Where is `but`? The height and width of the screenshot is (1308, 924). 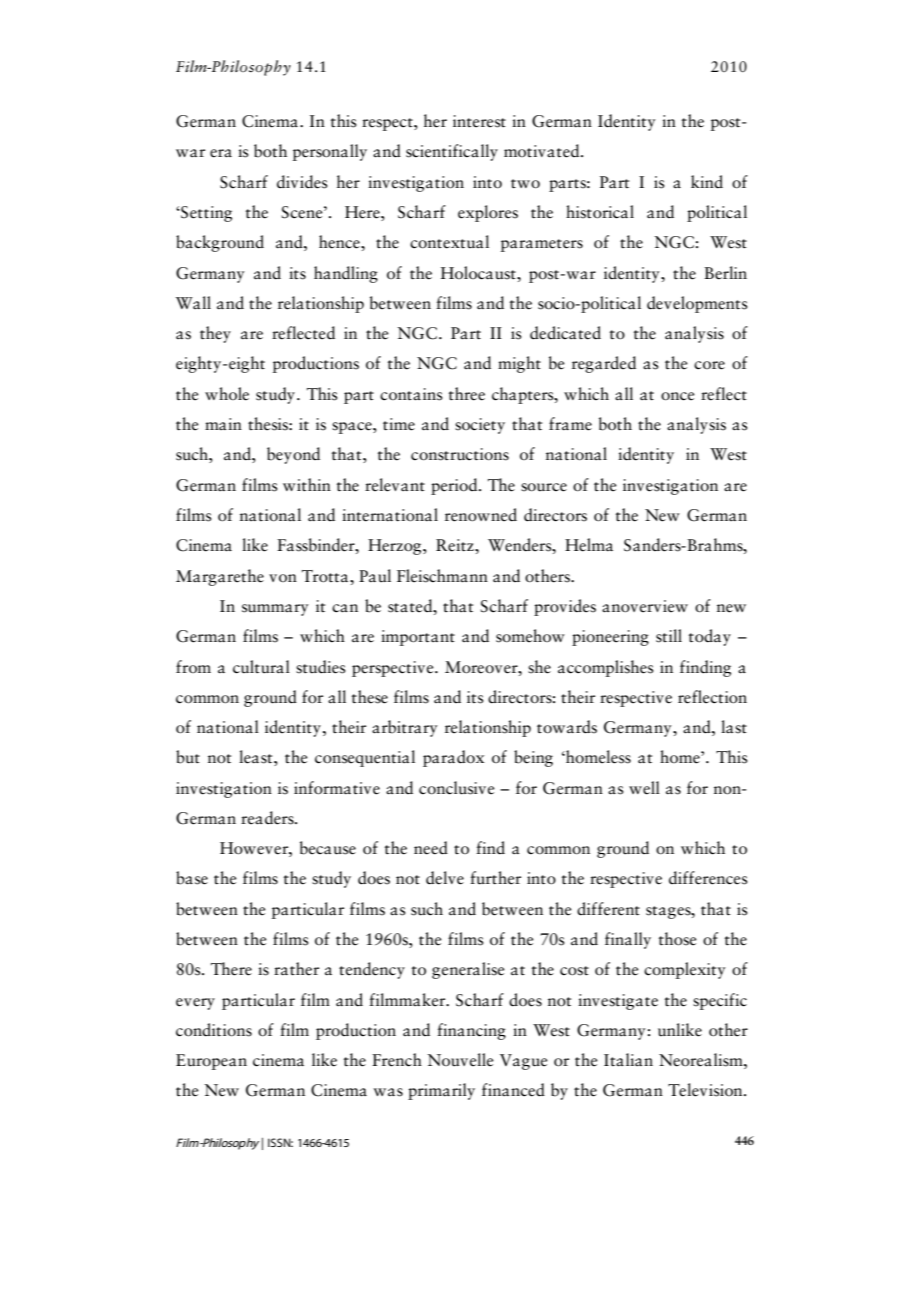
but is located at coordinates (188, 757).
